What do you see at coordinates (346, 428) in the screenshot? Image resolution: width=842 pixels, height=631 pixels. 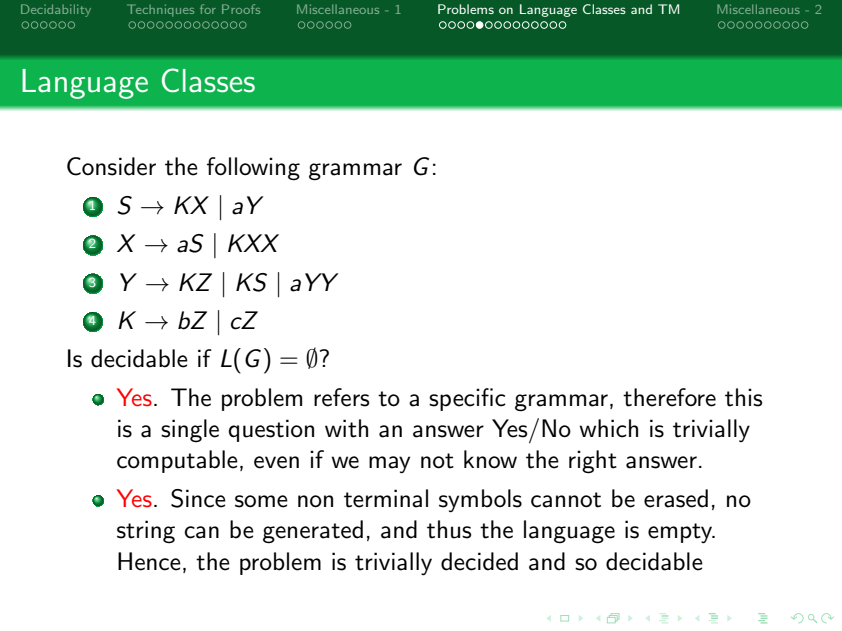 I see `with` at bounding box center [346, 428].
